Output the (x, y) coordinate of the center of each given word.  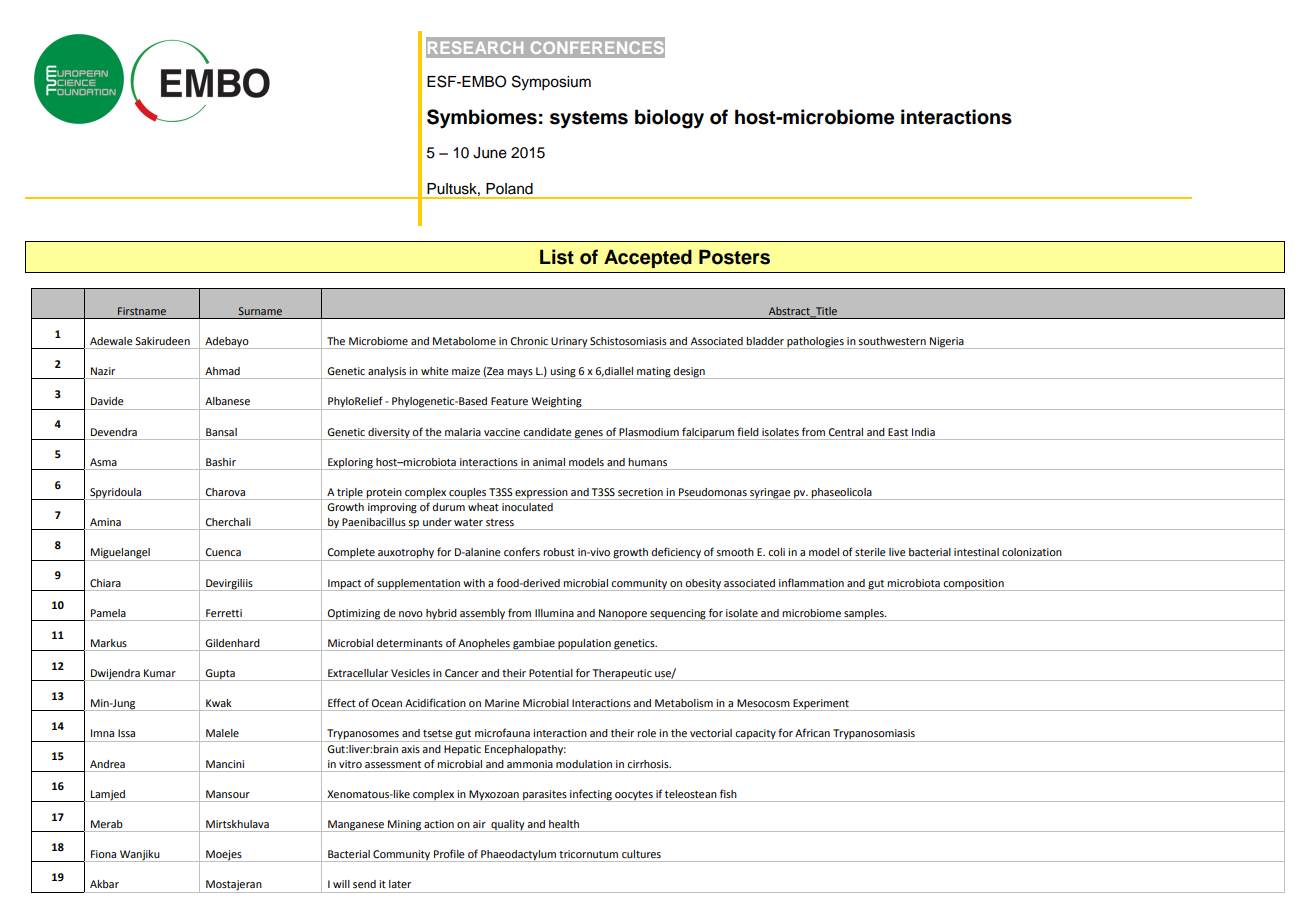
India (923, 432)
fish (728, 793)
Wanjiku (140, 856)
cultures (641, 854)
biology (669, 119)
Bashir (221, 462)
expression (542, 494)
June (490, 153)
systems (589, 120)
